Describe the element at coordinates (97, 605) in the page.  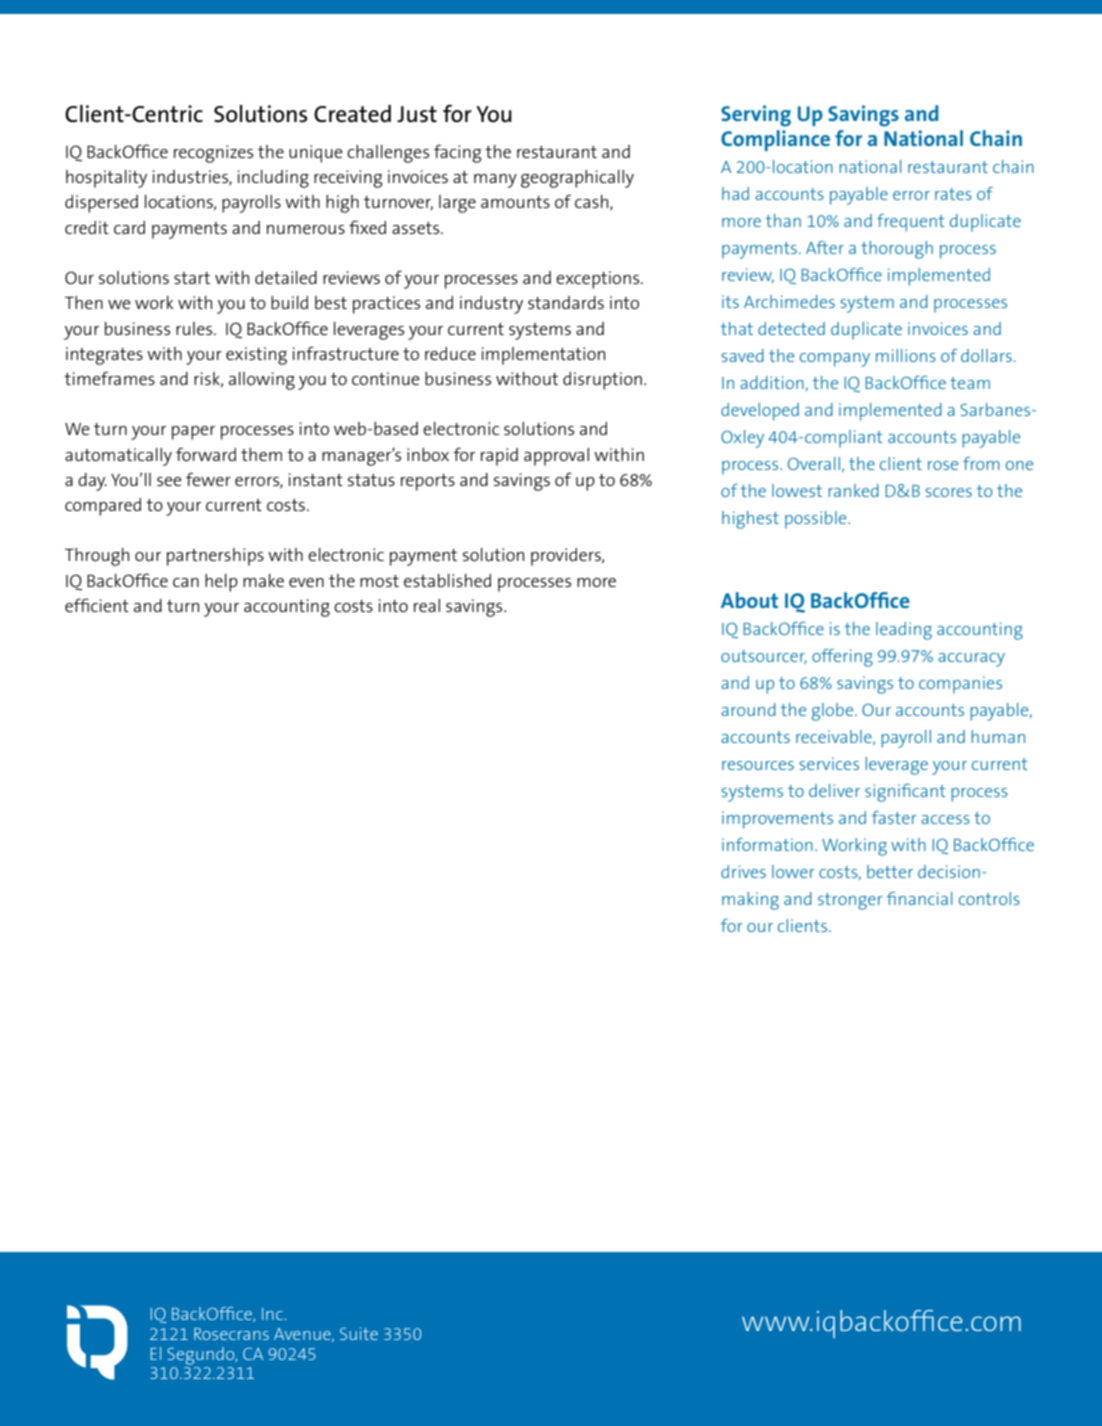
I see `efficient` at that location.
